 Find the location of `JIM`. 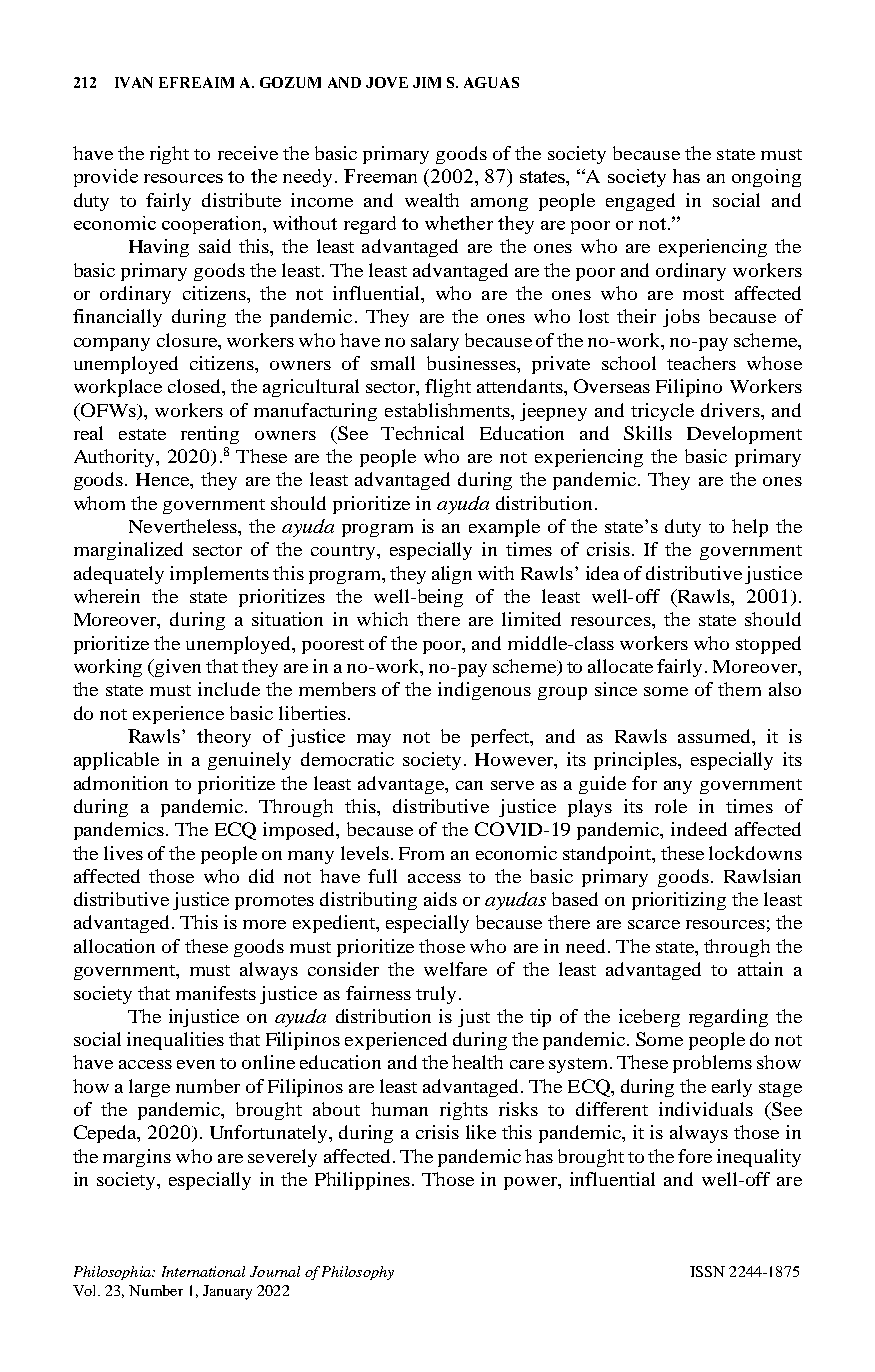

JIM is located at coordinates (427, 82).
